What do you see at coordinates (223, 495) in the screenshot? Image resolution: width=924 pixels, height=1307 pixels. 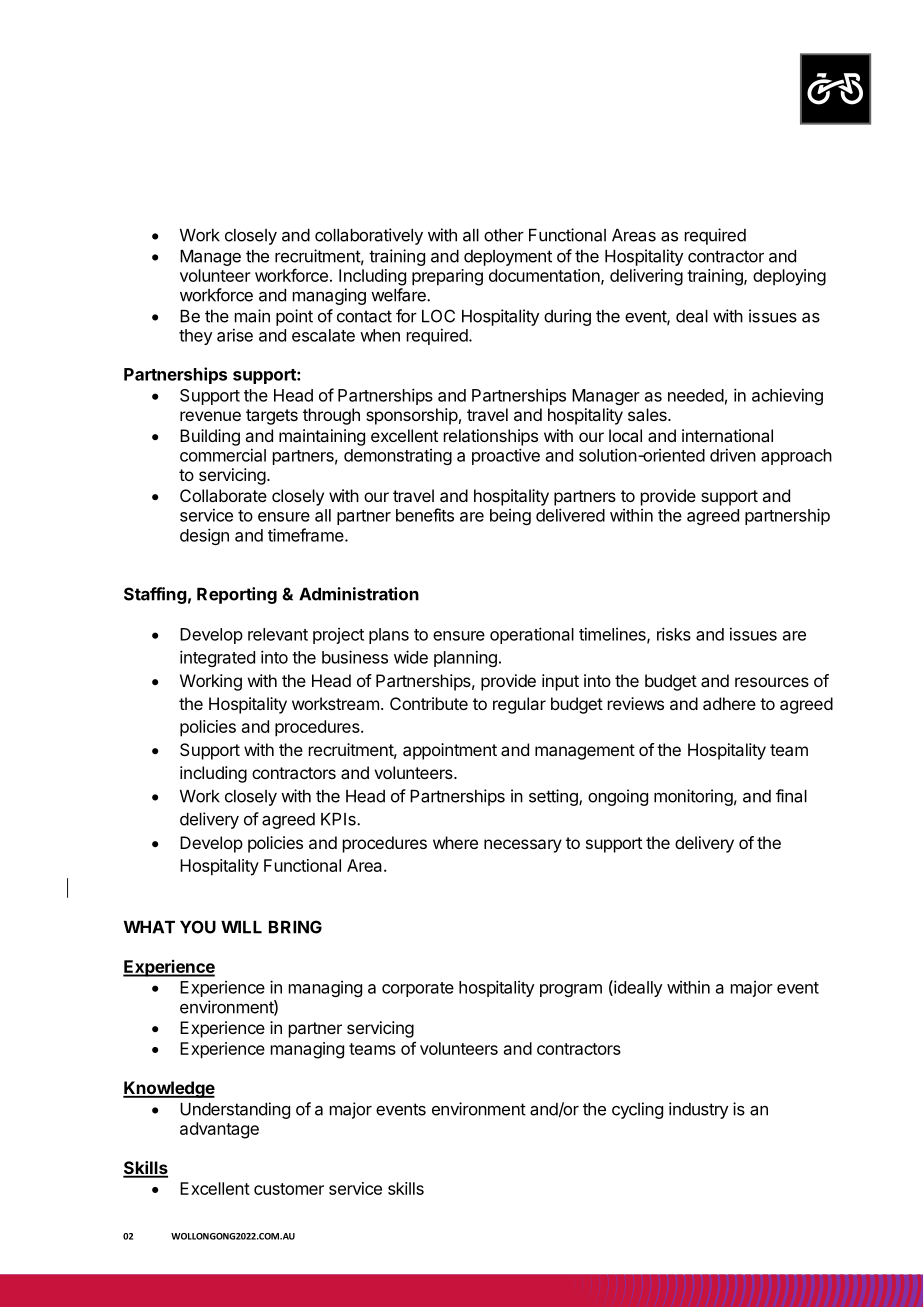 I see `Collaborate` at bounding box center [223, 495].
